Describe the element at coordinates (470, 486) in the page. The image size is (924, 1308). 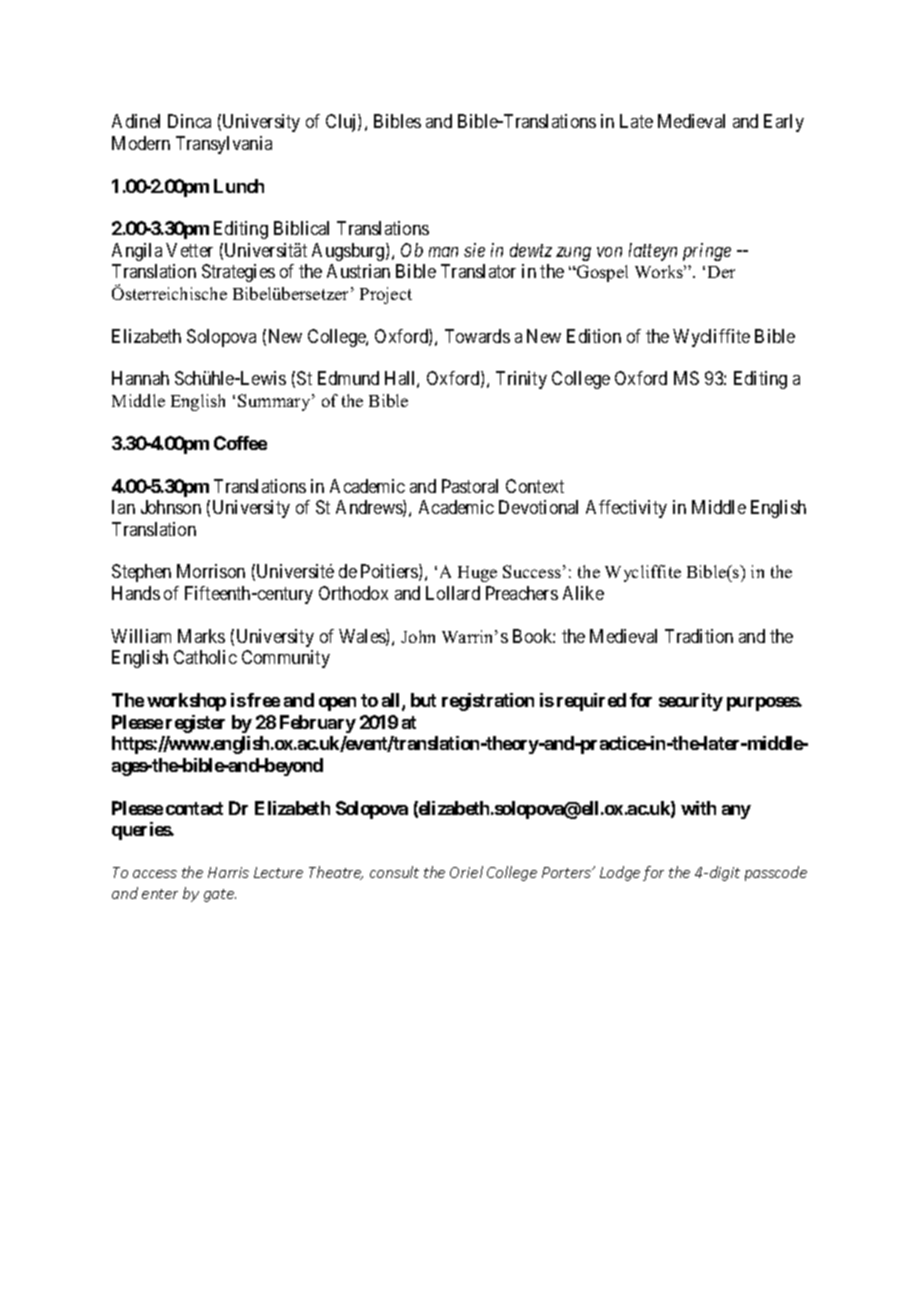
I see `Pastoral` at that location.
